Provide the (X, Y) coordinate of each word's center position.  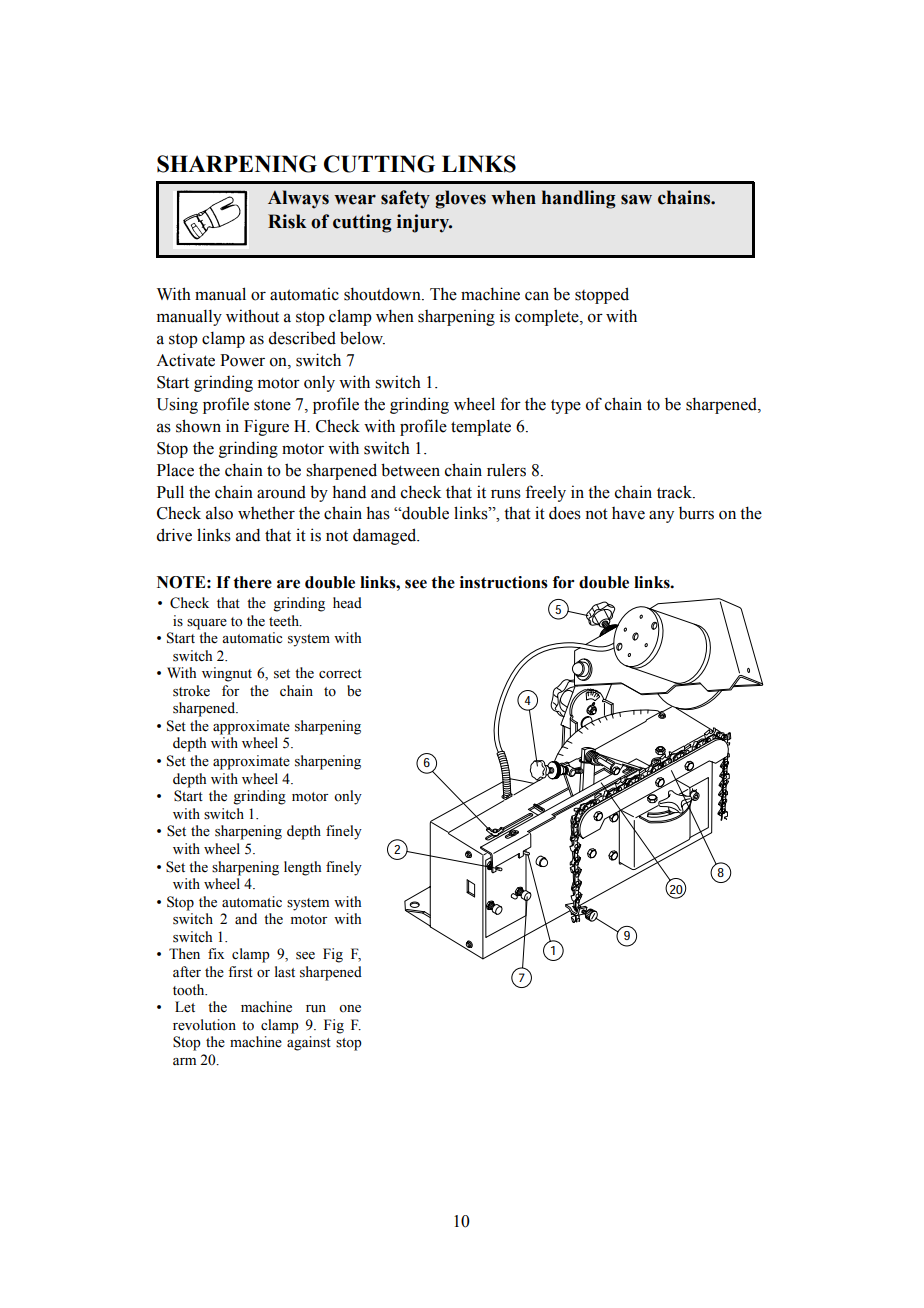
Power (242, 360)
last (285, 972)
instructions (504, 582)
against (309, 1043)
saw (636, 199)
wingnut (227, 674)
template (481, 427)
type (566, 406)
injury (424, 223)
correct (340, 674)
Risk (287, 221)
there (252, 582)
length (302, 868)
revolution (204, 1025)
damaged (386, 536)
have (628, 513)
